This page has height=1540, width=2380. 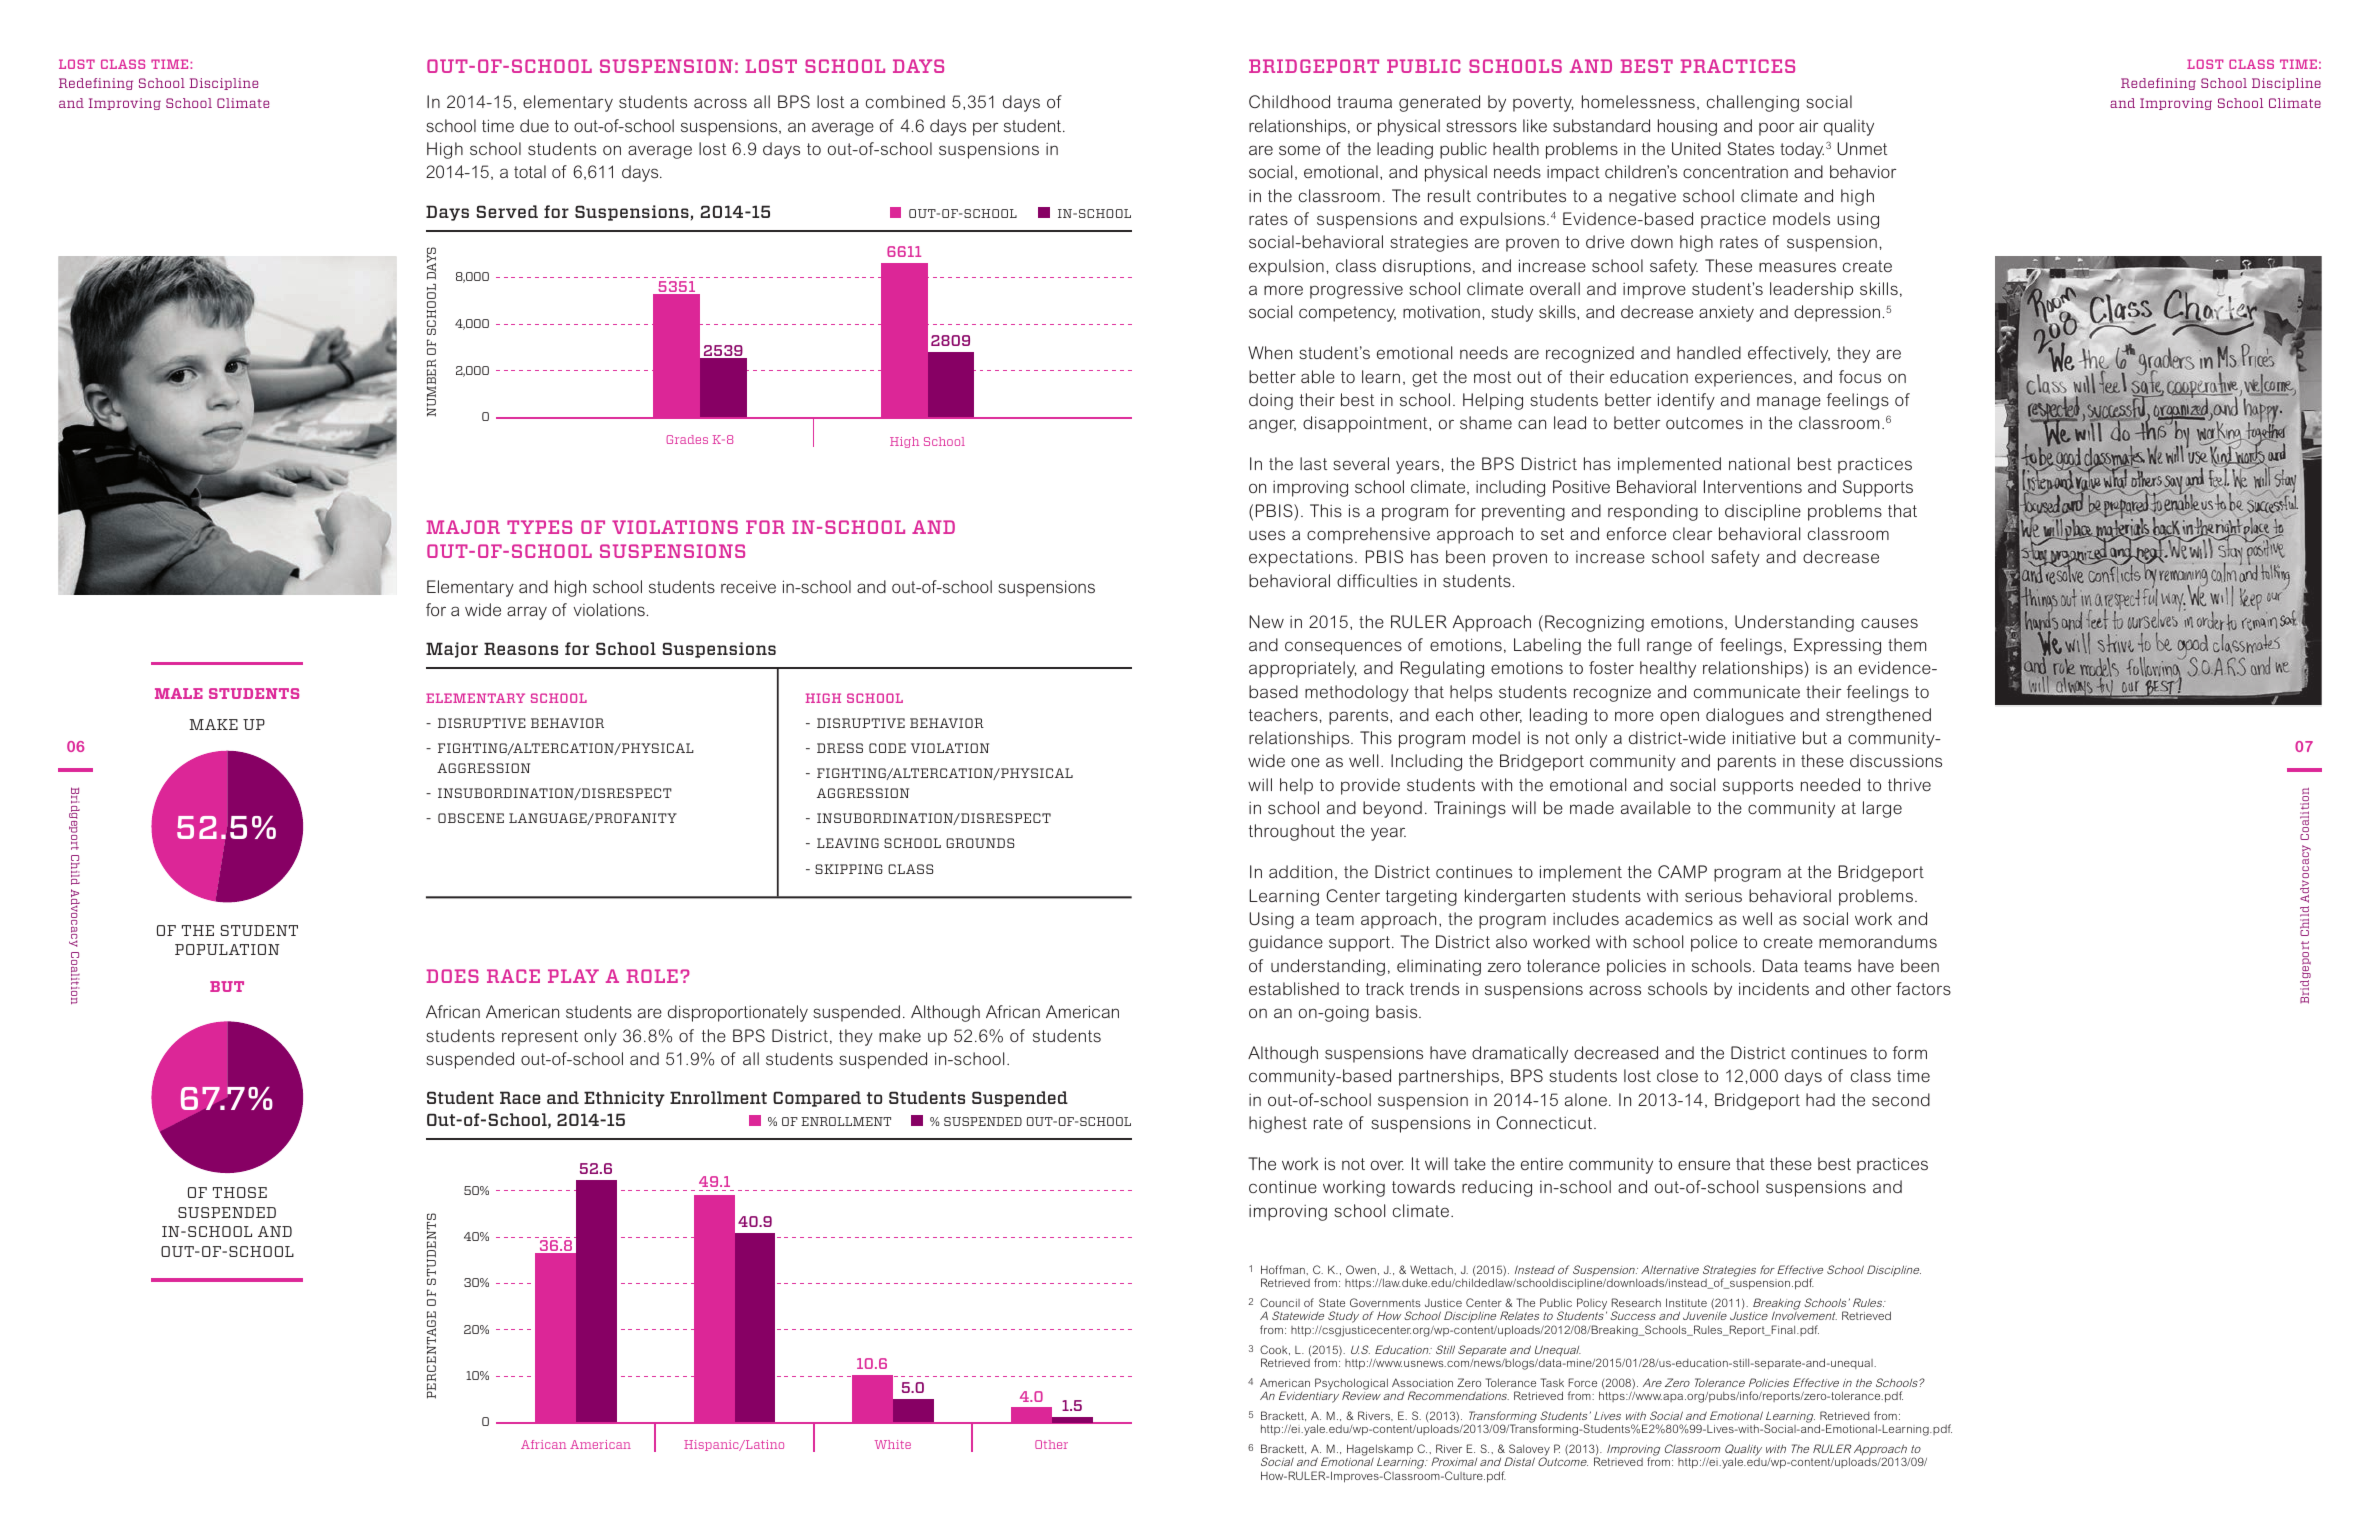 I want to click on Compared, so click(x=817, y=1099).
